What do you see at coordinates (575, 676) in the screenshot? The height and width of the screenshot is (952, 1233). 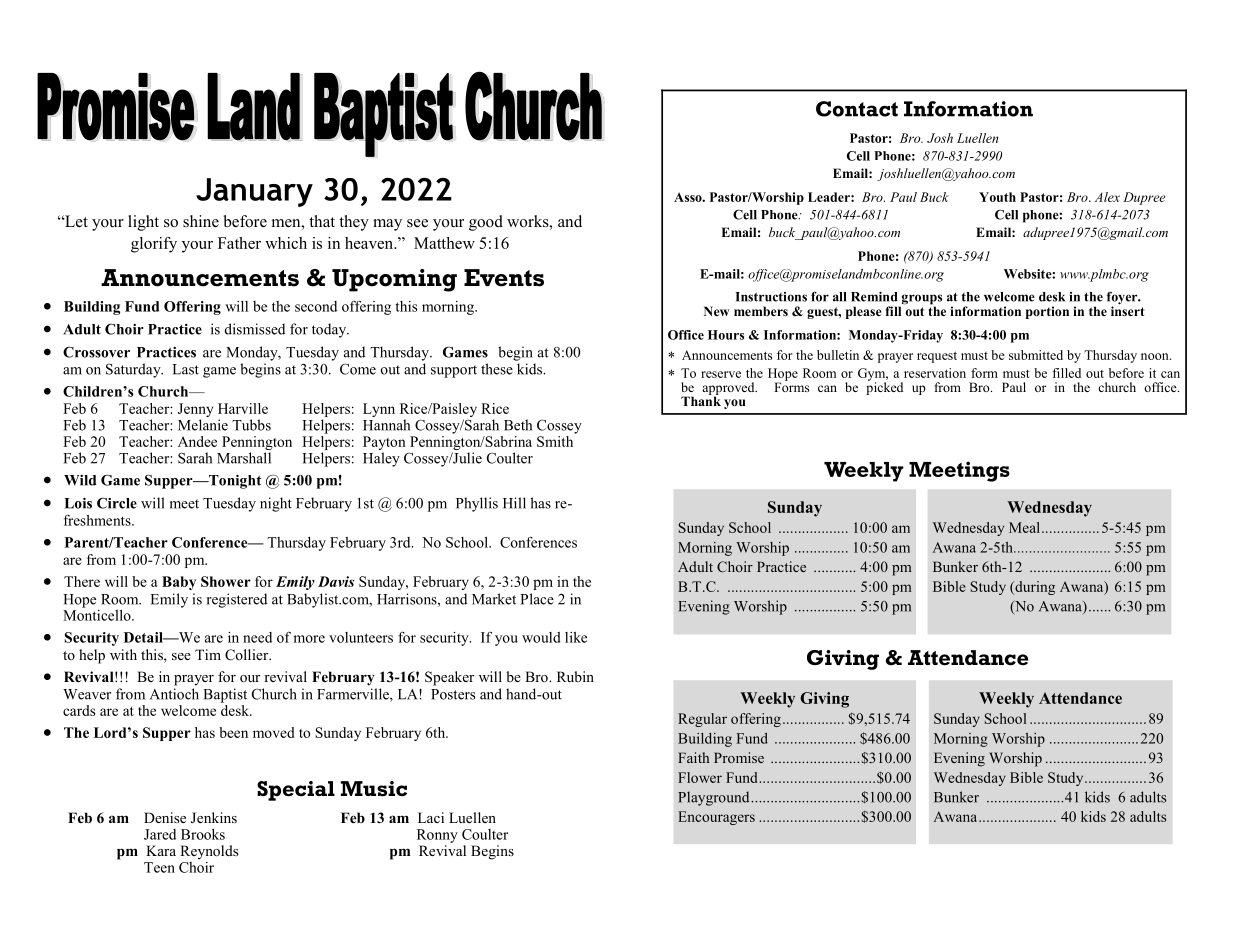 I see `Rubin` at bounding box center [575, 676].
